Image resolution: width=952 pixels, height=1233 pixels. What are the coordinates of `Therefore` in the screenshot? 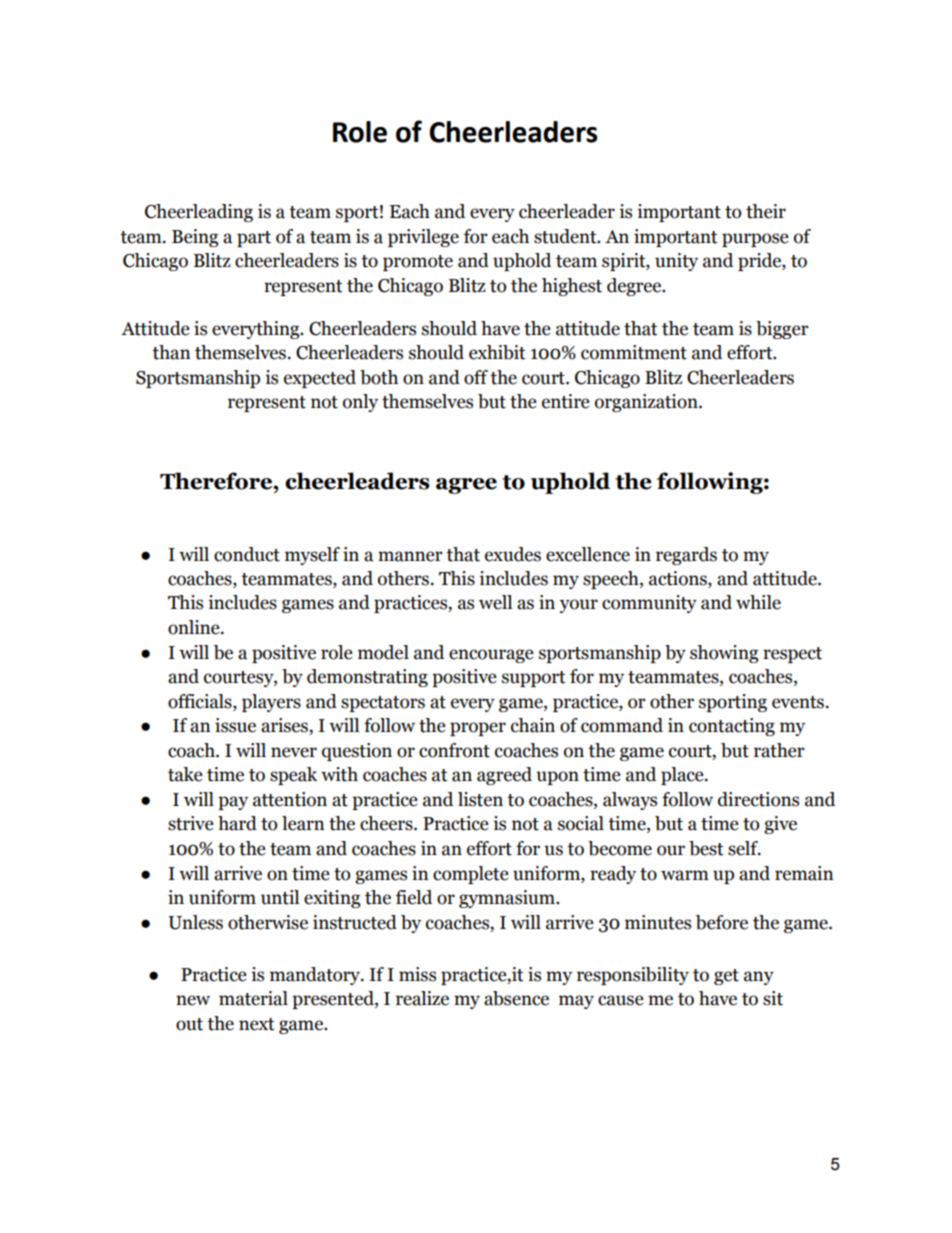 It's located at (217, 481).
